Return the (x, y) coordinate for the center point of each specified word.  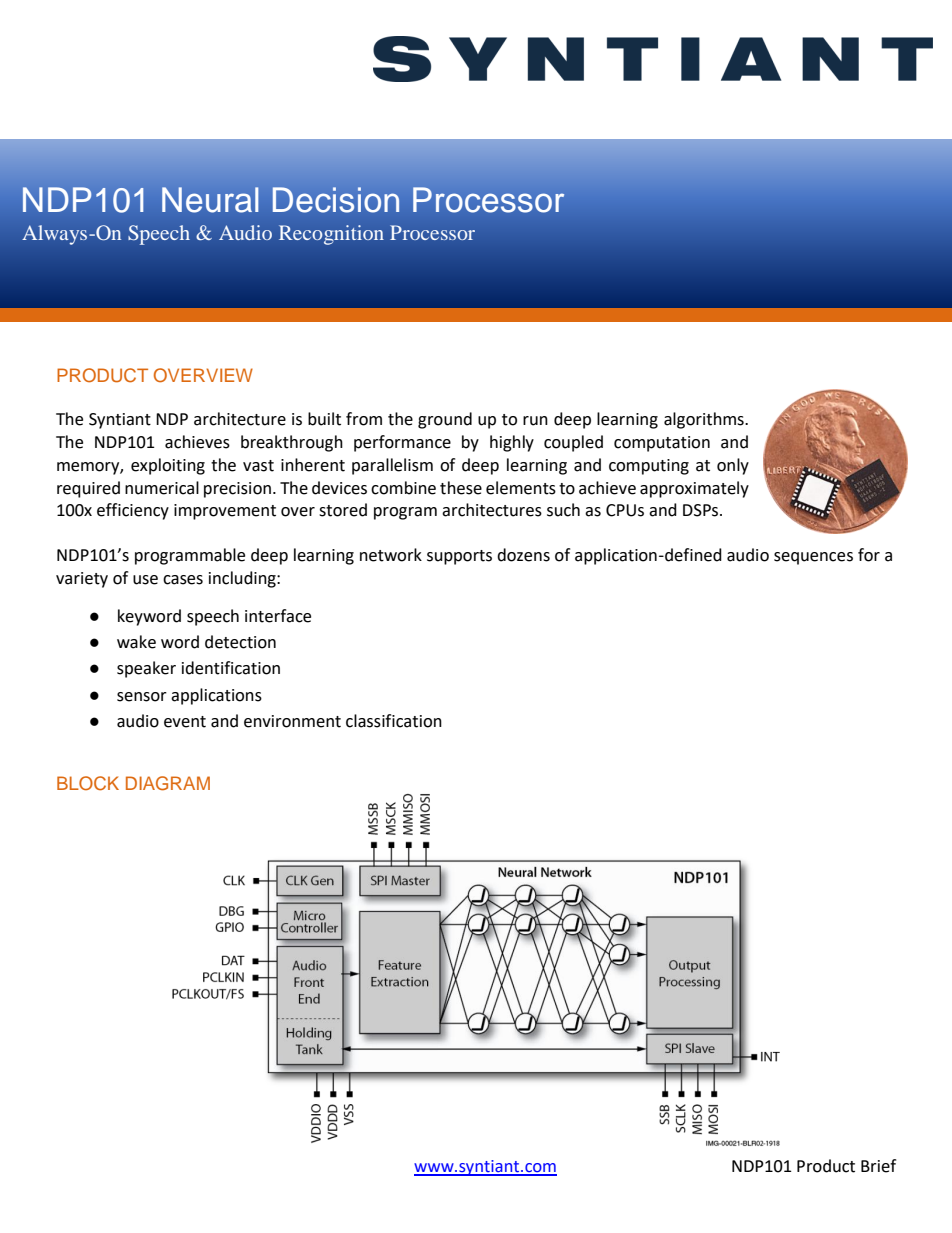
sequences (813, 558)
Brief (878, 1166)
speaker (146, 669)
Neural (210, 200)
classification (394, 721)
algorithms (705, 420)
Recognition (331, 235)
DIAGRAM (168, 783)
